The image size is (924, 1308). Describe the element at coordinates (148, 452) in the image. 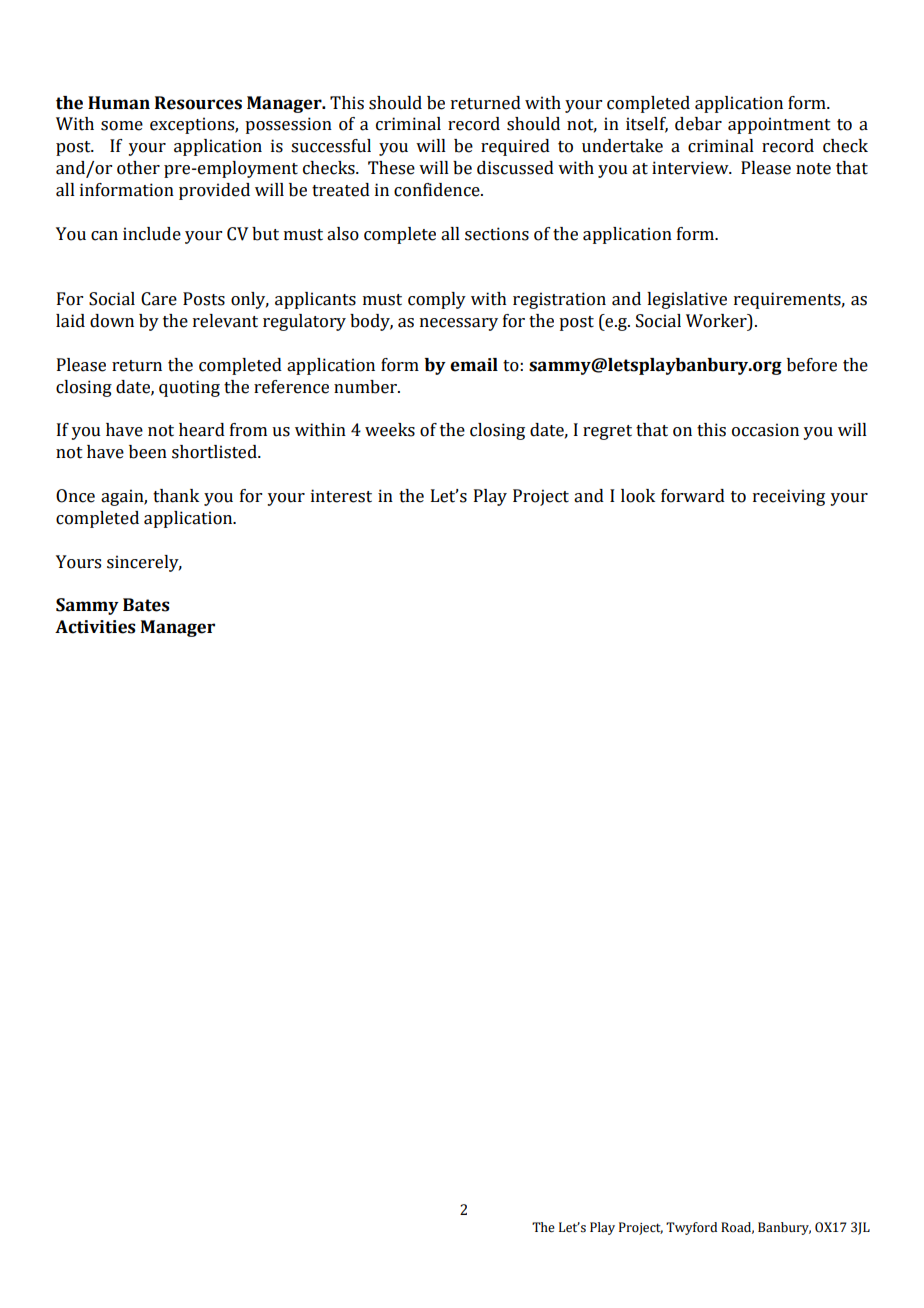

I see `been` at that location.
